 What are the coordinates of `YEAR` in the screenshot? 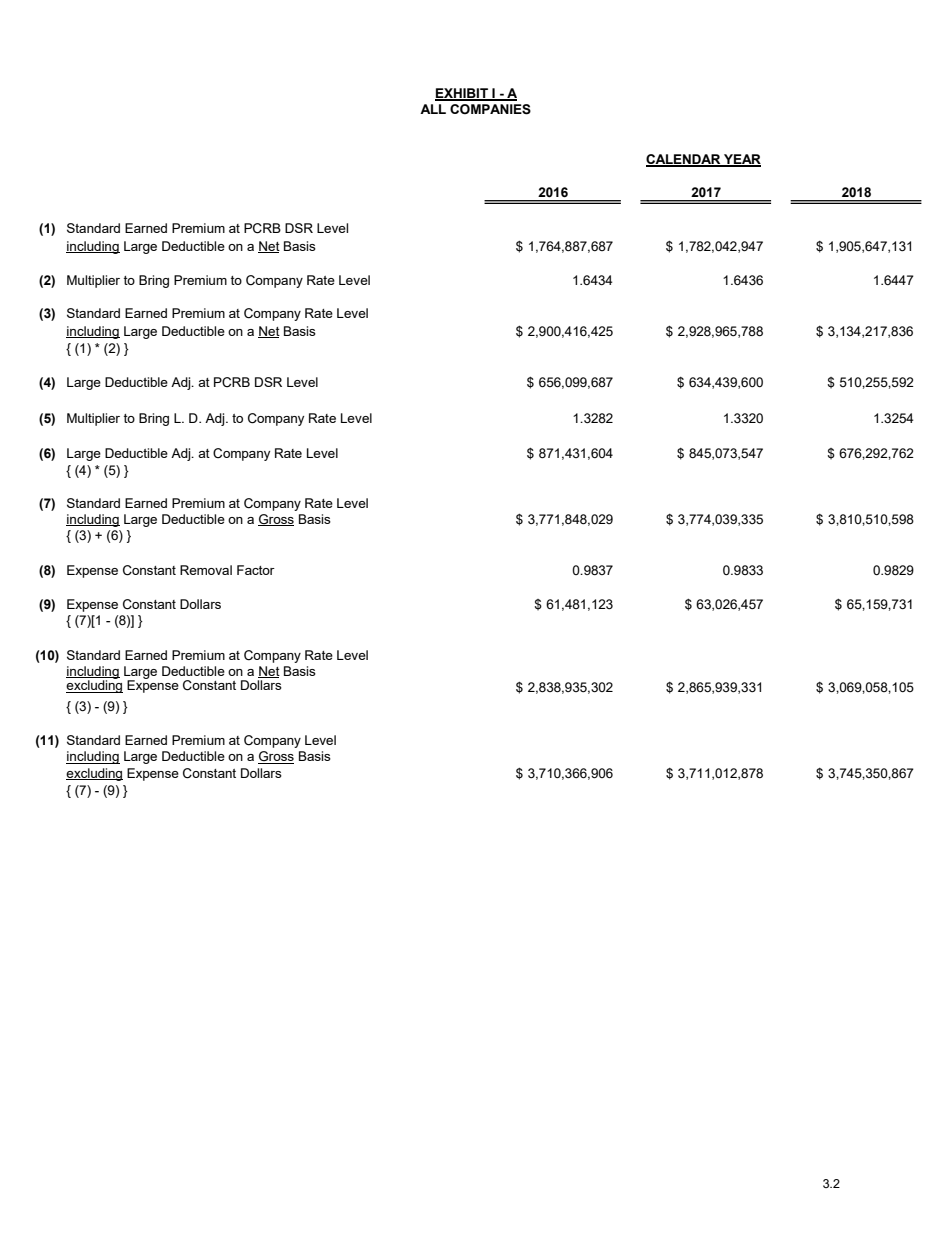 It's located at (741, 160).
